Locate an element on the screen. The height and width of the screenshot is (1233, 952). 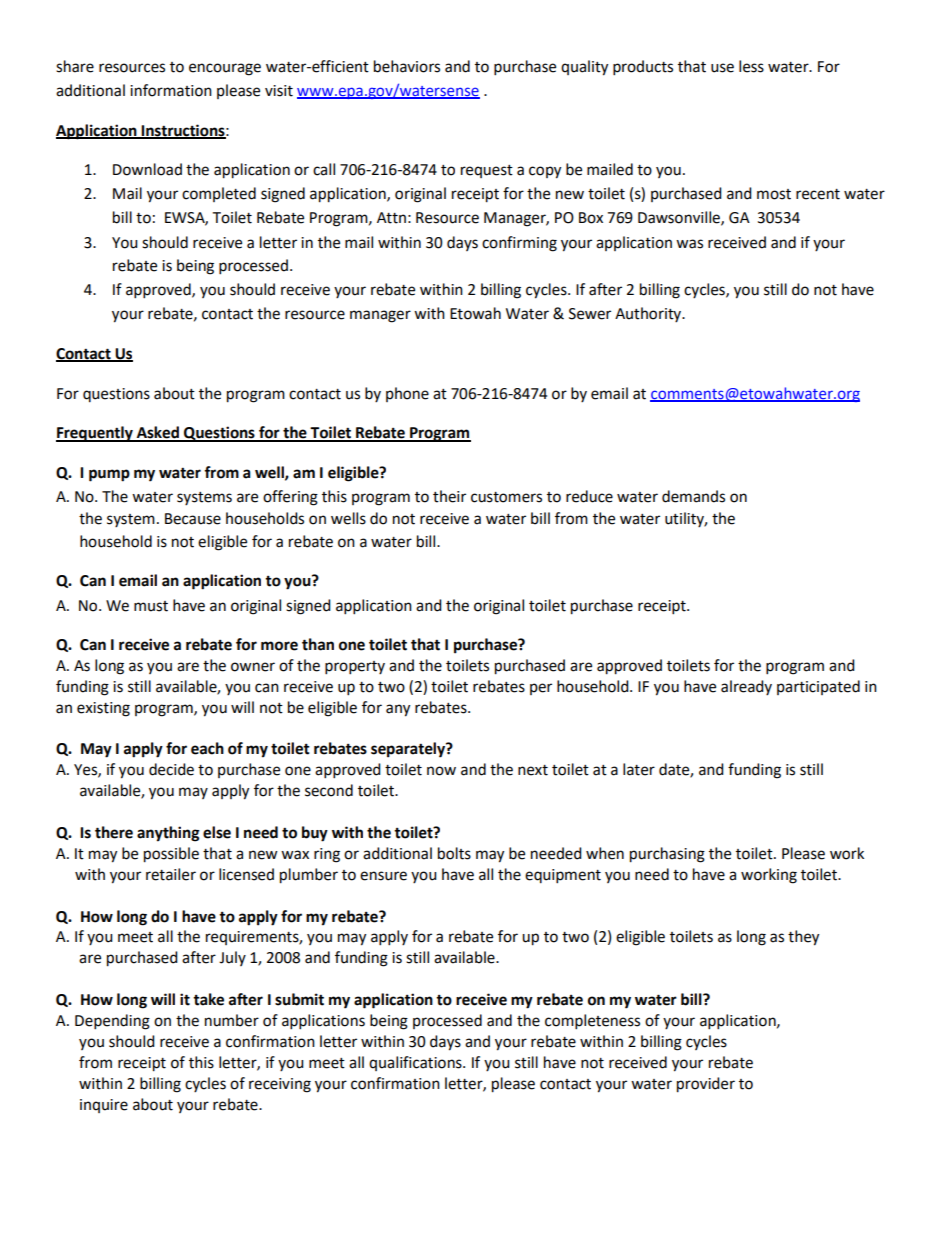
Authority is located at coordinates (649, 314).
